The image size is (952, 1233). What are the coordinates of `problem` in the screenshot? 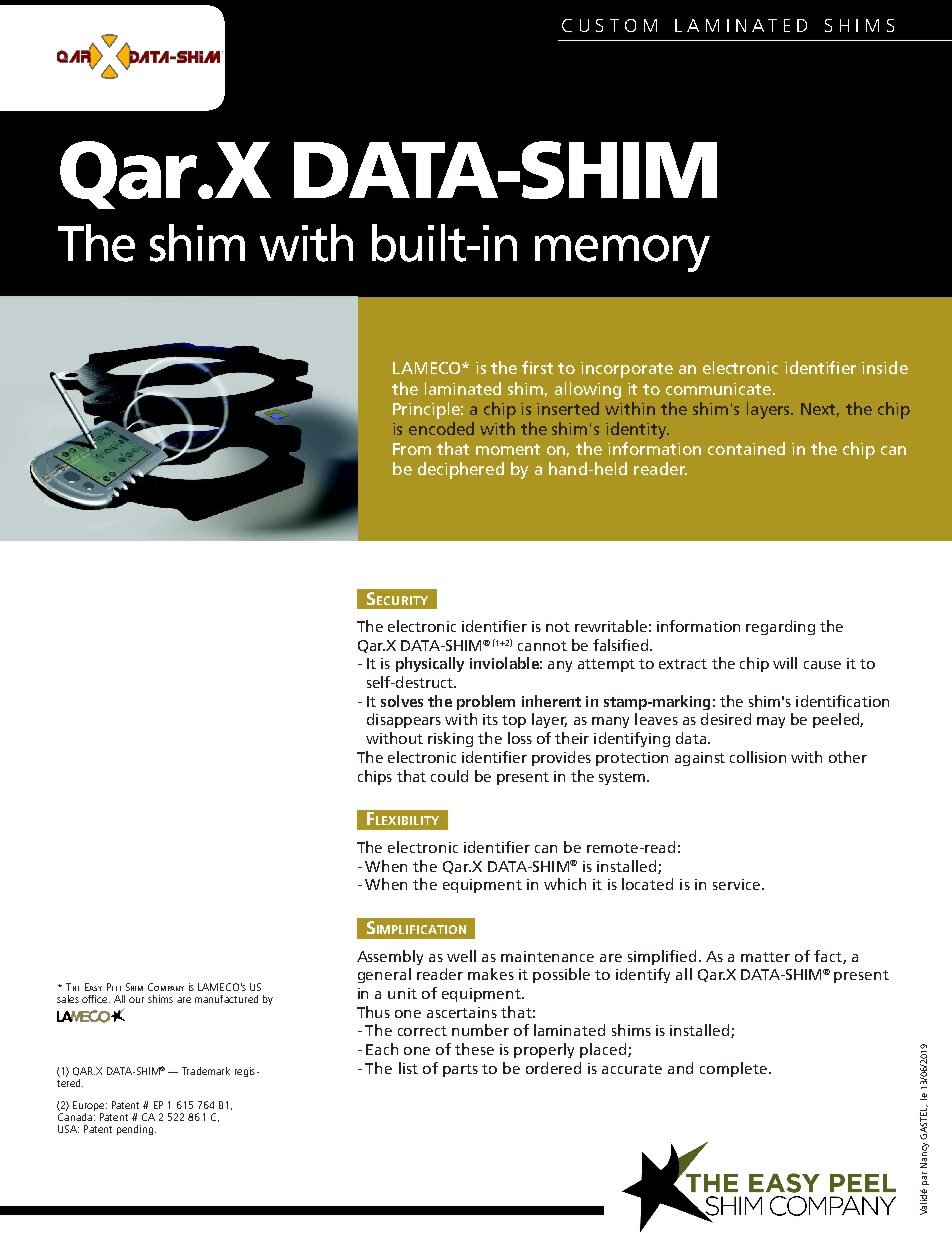 It's located at (486, 702).
